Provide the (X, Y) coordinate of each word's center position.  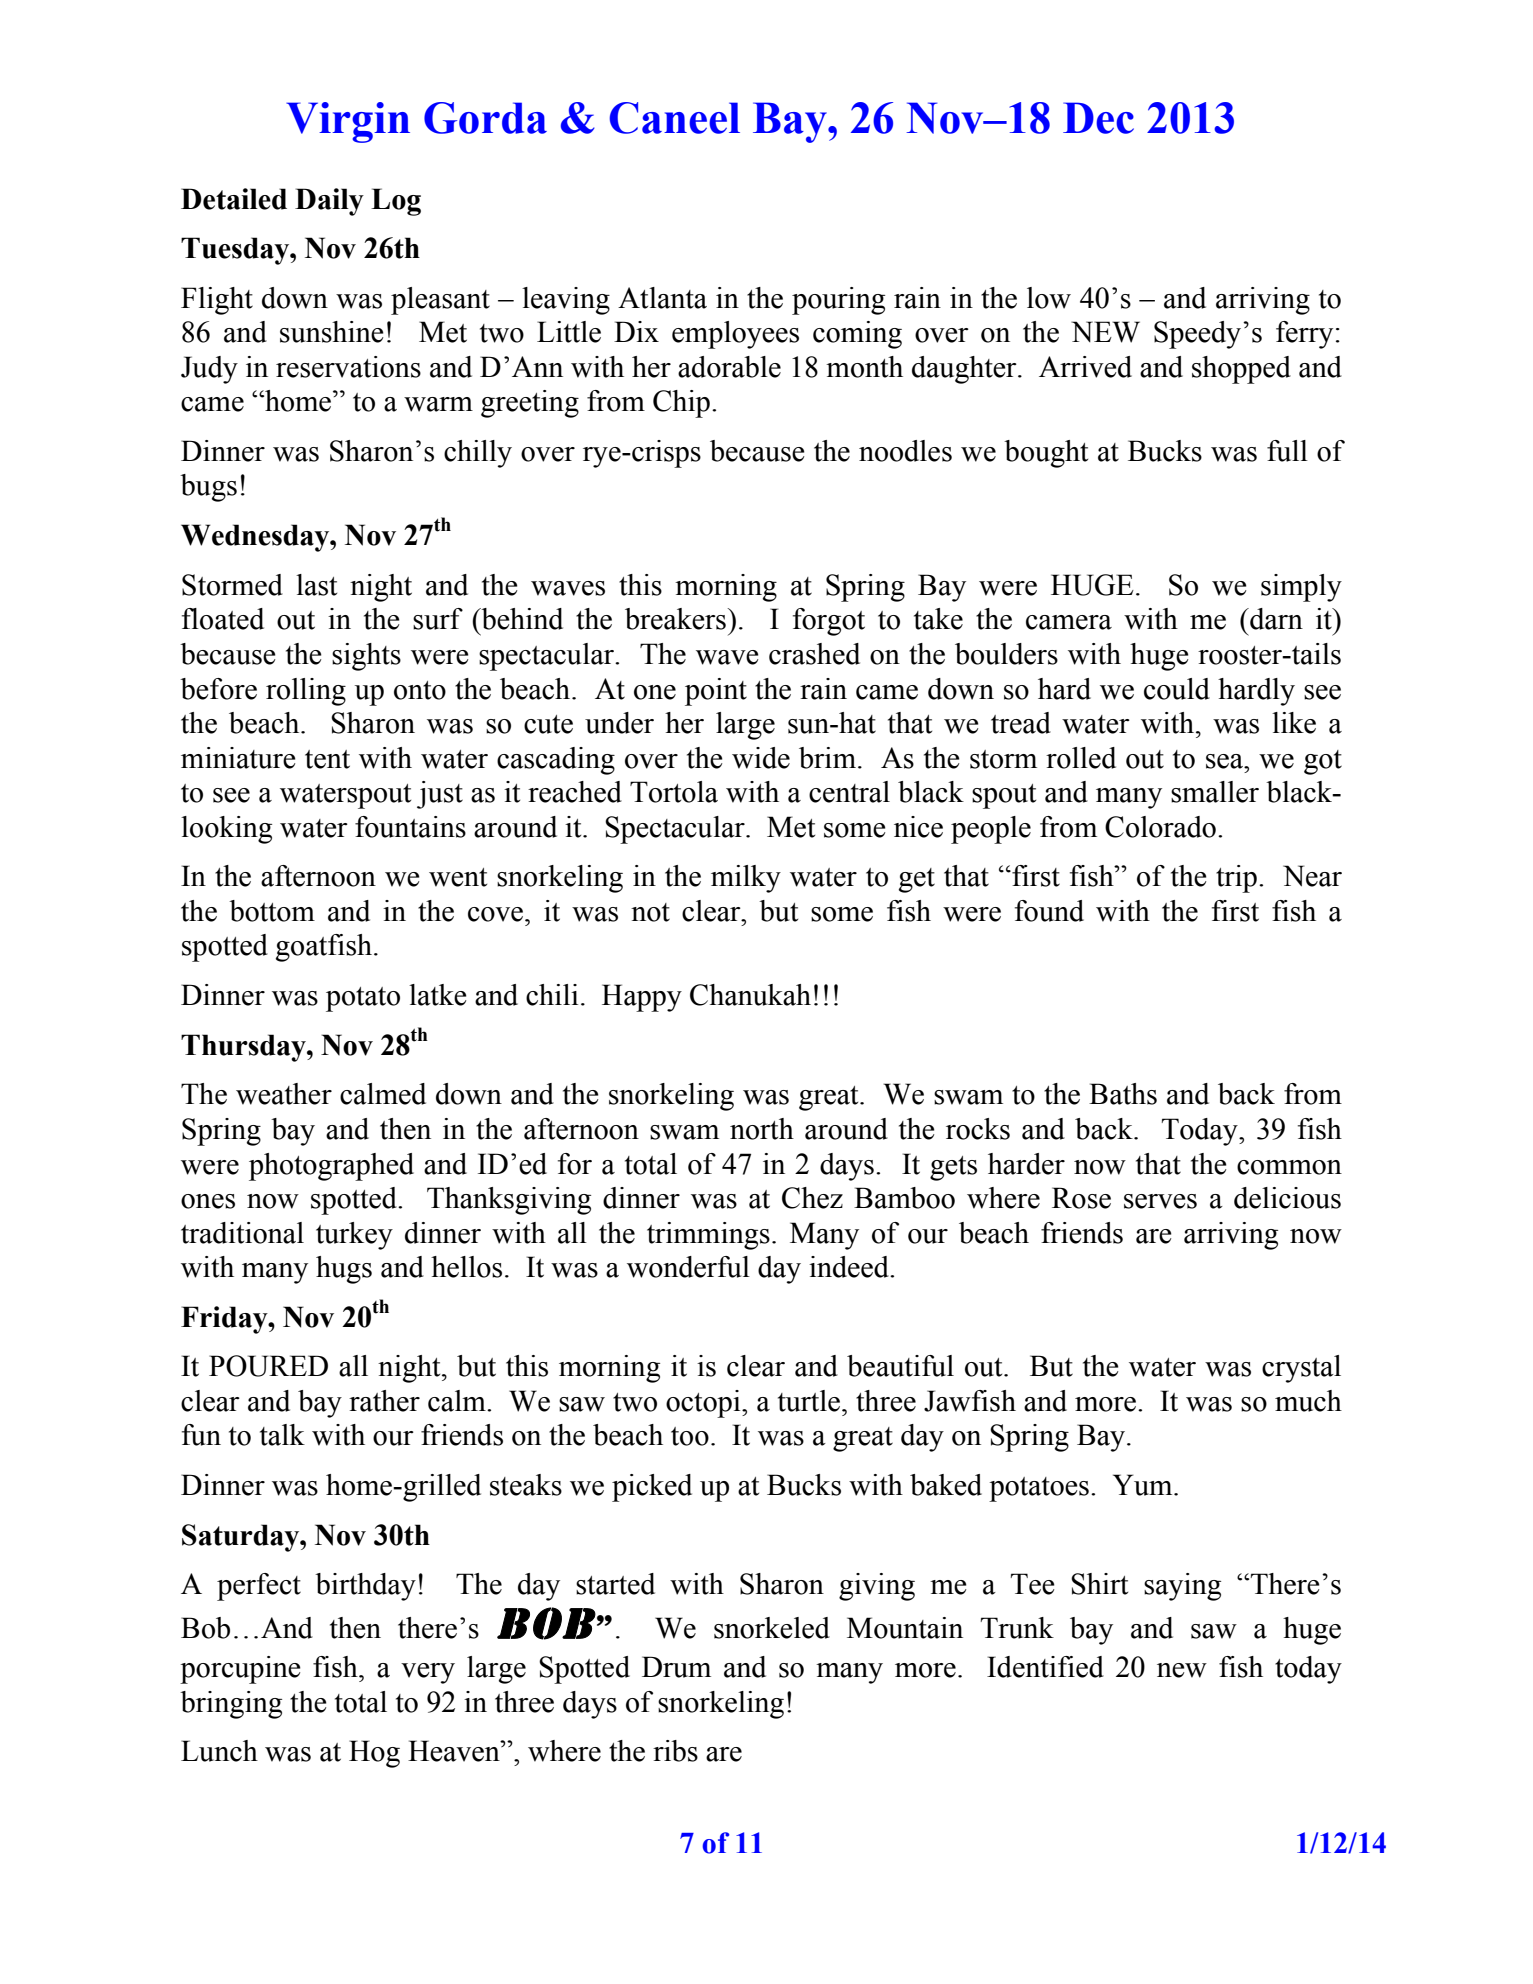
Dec (1098, 118)
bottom (272, 911)
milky (746, 879)
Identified (1045, 1667)
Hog (374, 1754)
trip (1236, 879)
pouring (838, 301)
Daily (329, 202)
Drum (676, 1667)
